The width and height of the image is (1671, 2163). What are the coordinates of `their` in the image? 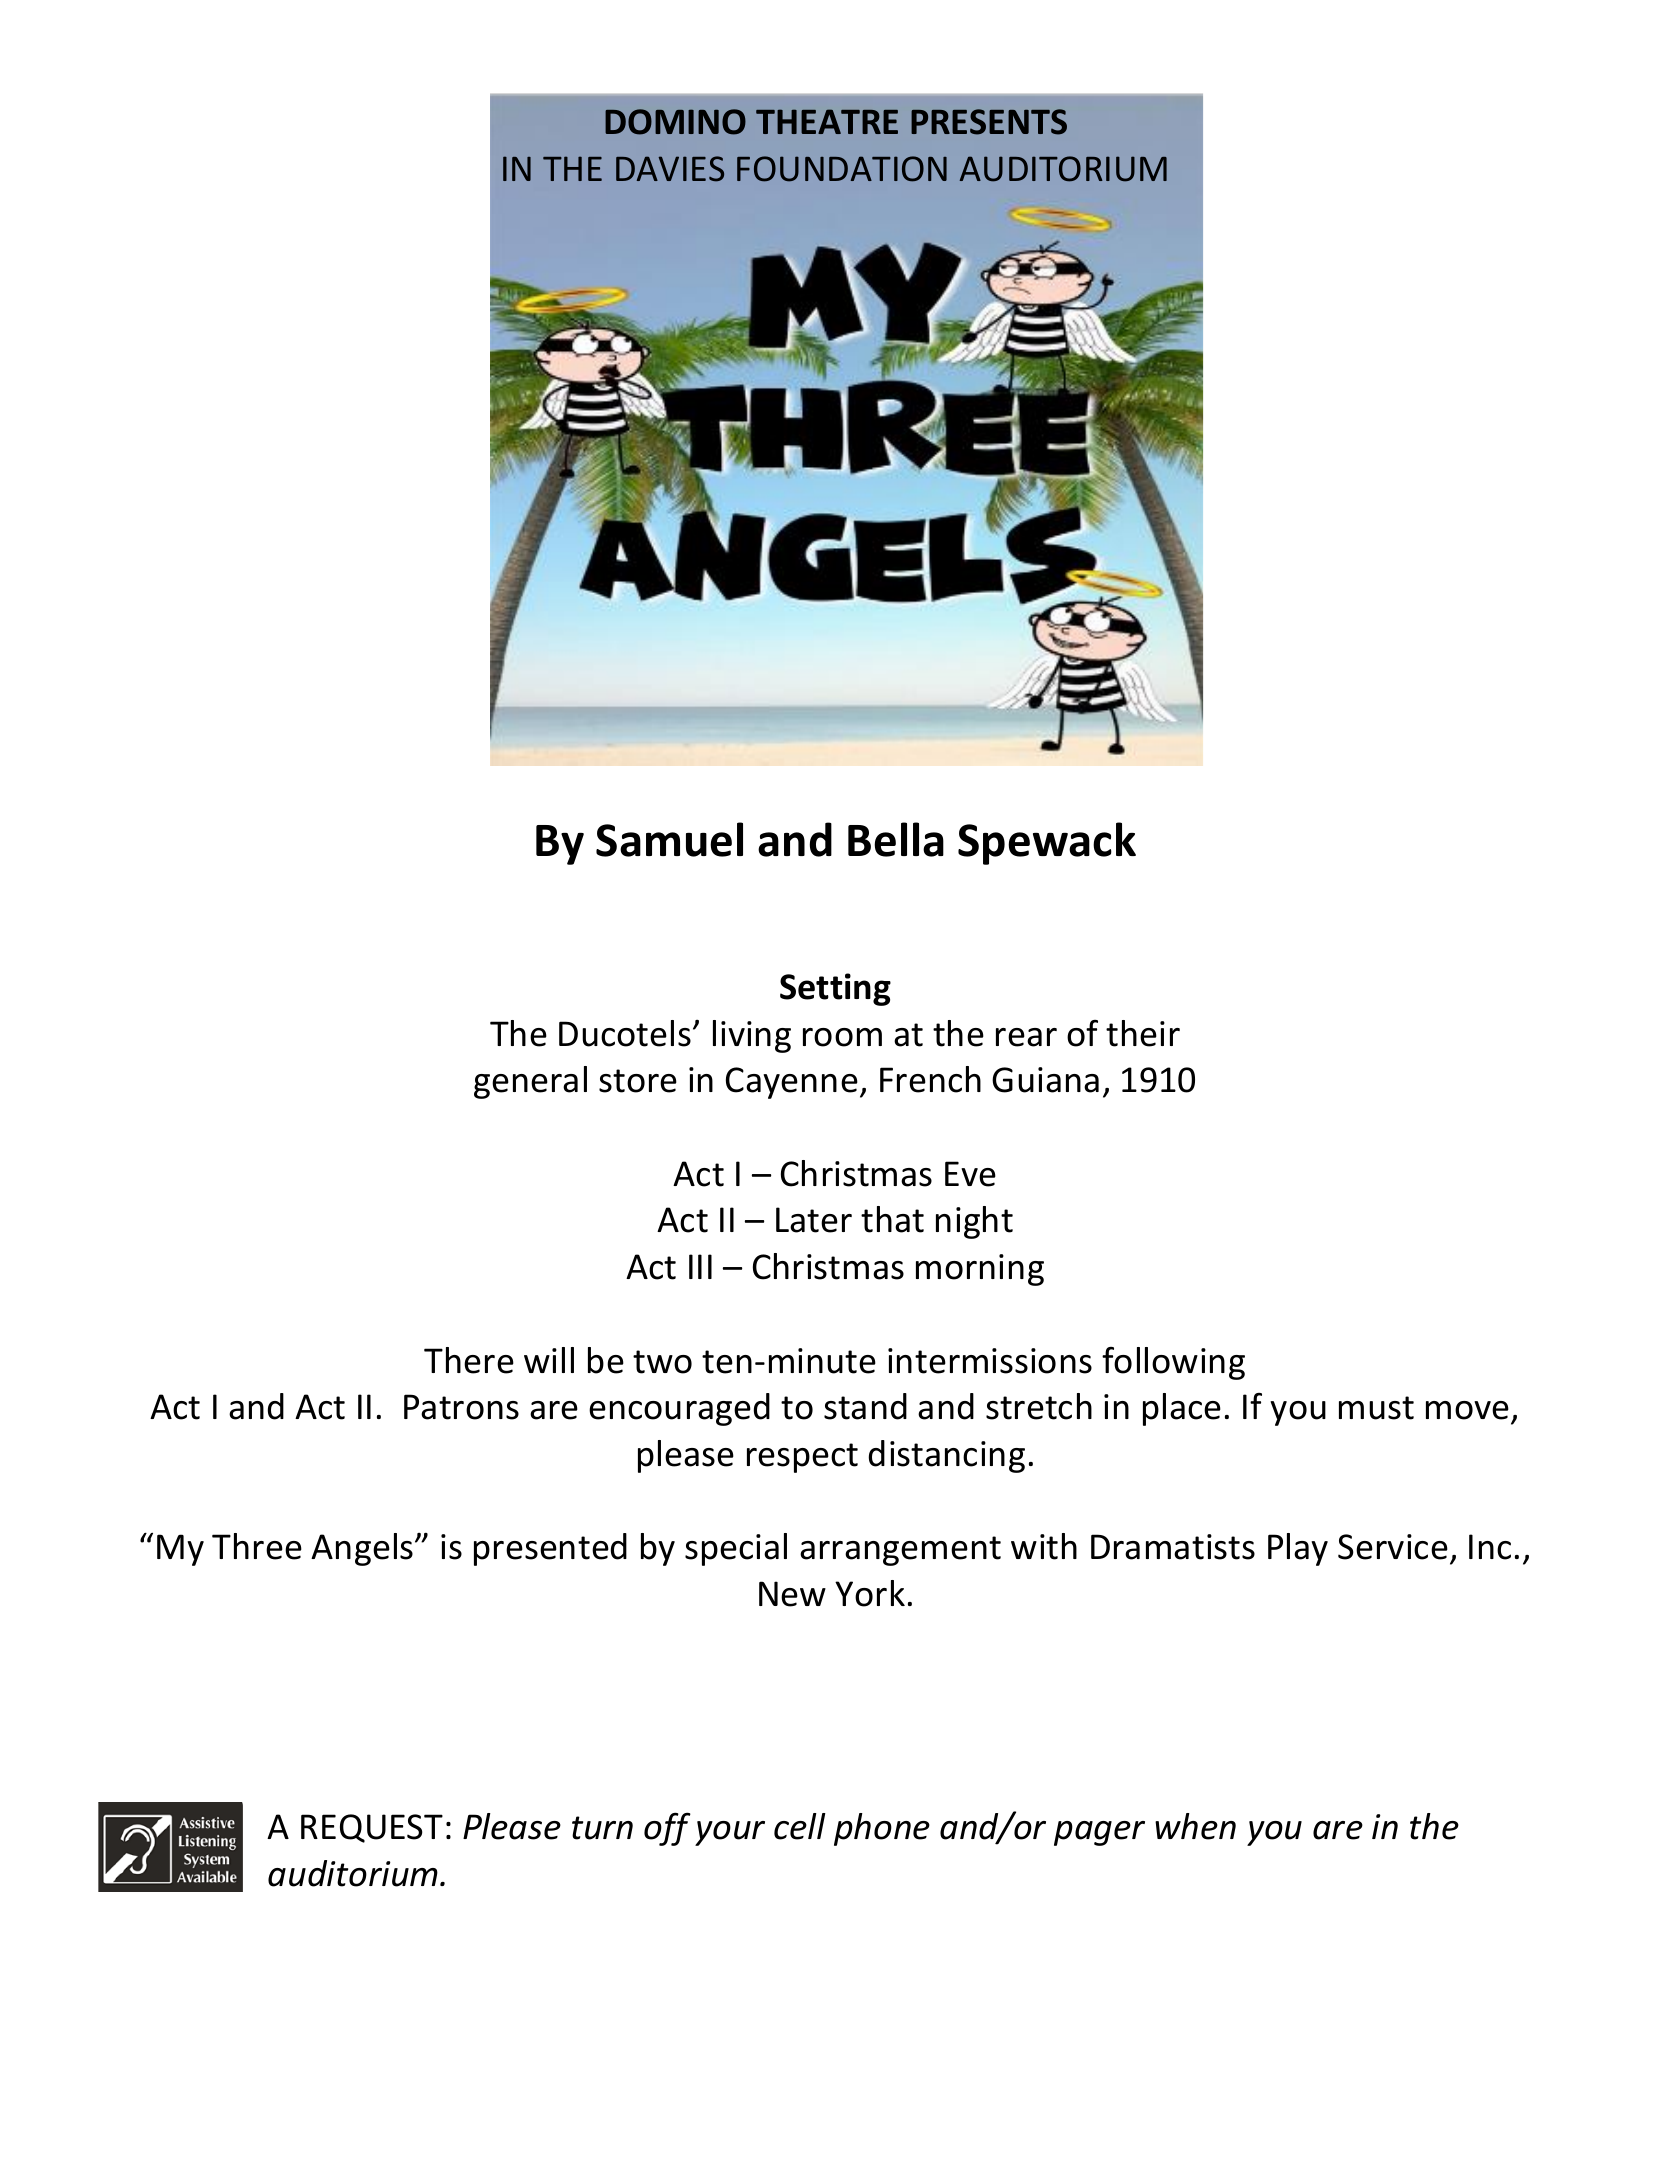 It's located at (1143, 1033).
